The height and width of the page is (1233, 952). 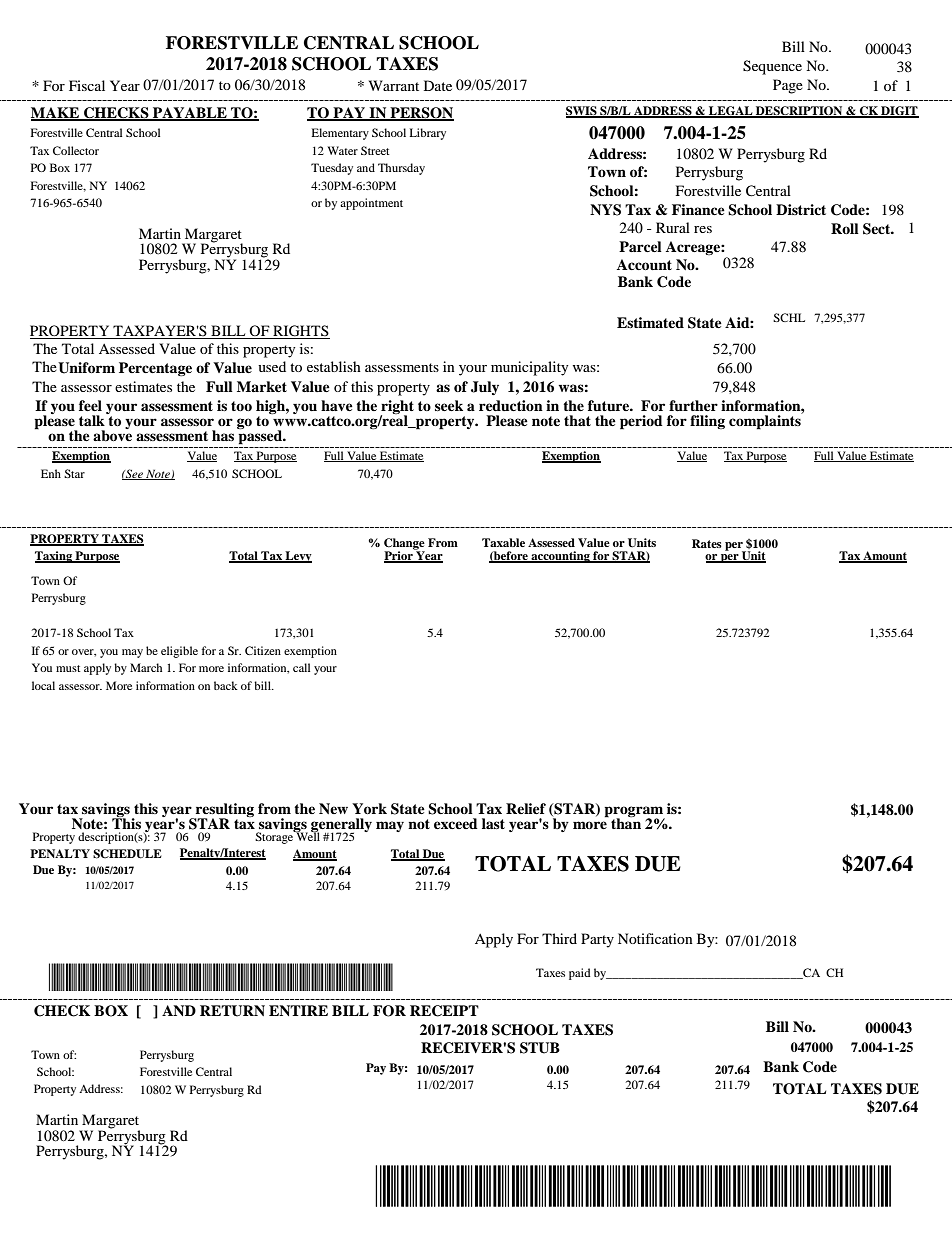 I want to click on Date, so click(x=438, y=85).
